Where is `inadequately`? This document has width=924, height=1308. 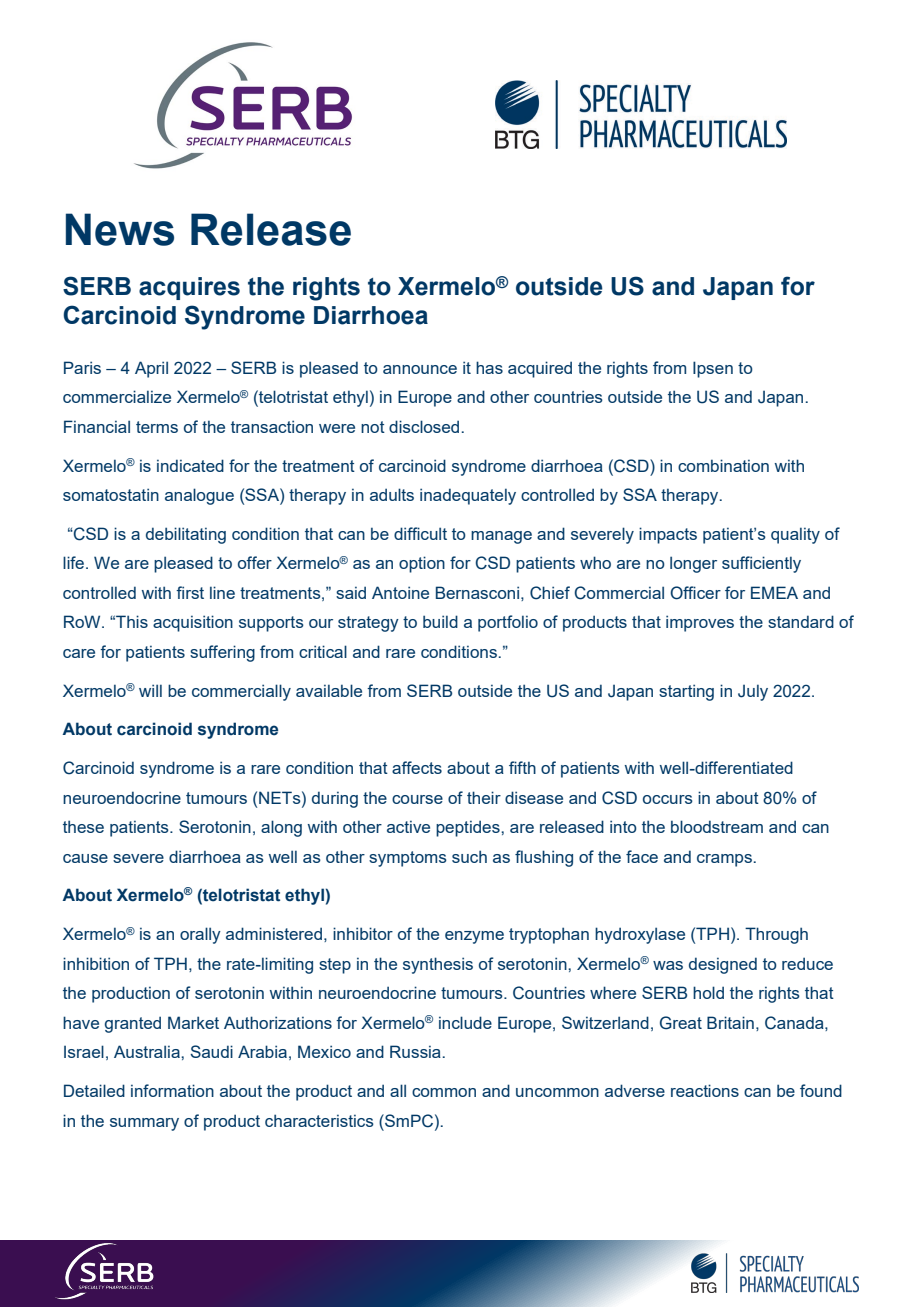
inadequately is located at coordinates (468, 496).
